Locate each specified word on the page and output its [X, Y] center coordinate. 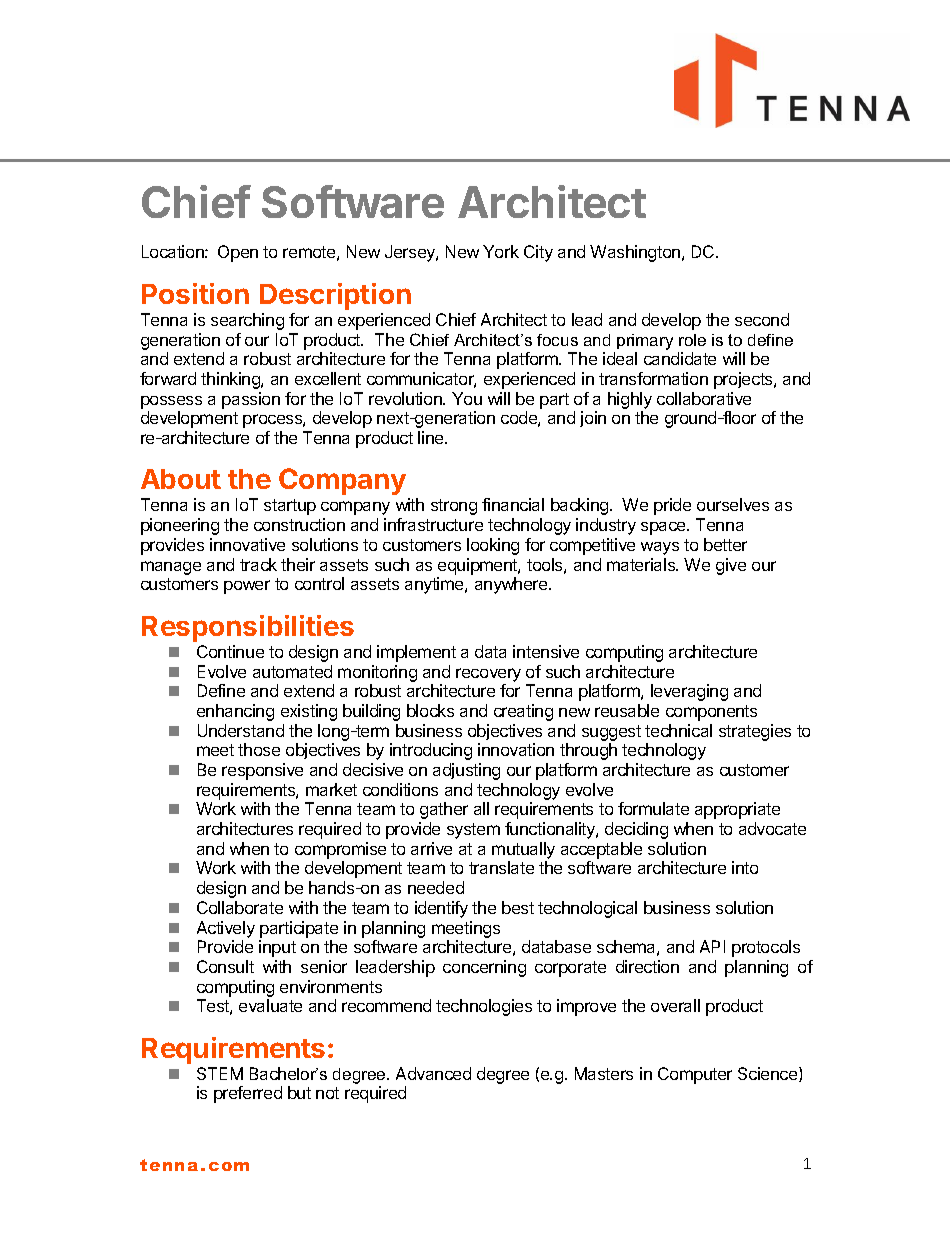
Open [238, 253]
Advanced [433, 1073]
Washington [636, 253]
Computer [695, 1075]
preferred [248, 1094]
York [501, 251]
